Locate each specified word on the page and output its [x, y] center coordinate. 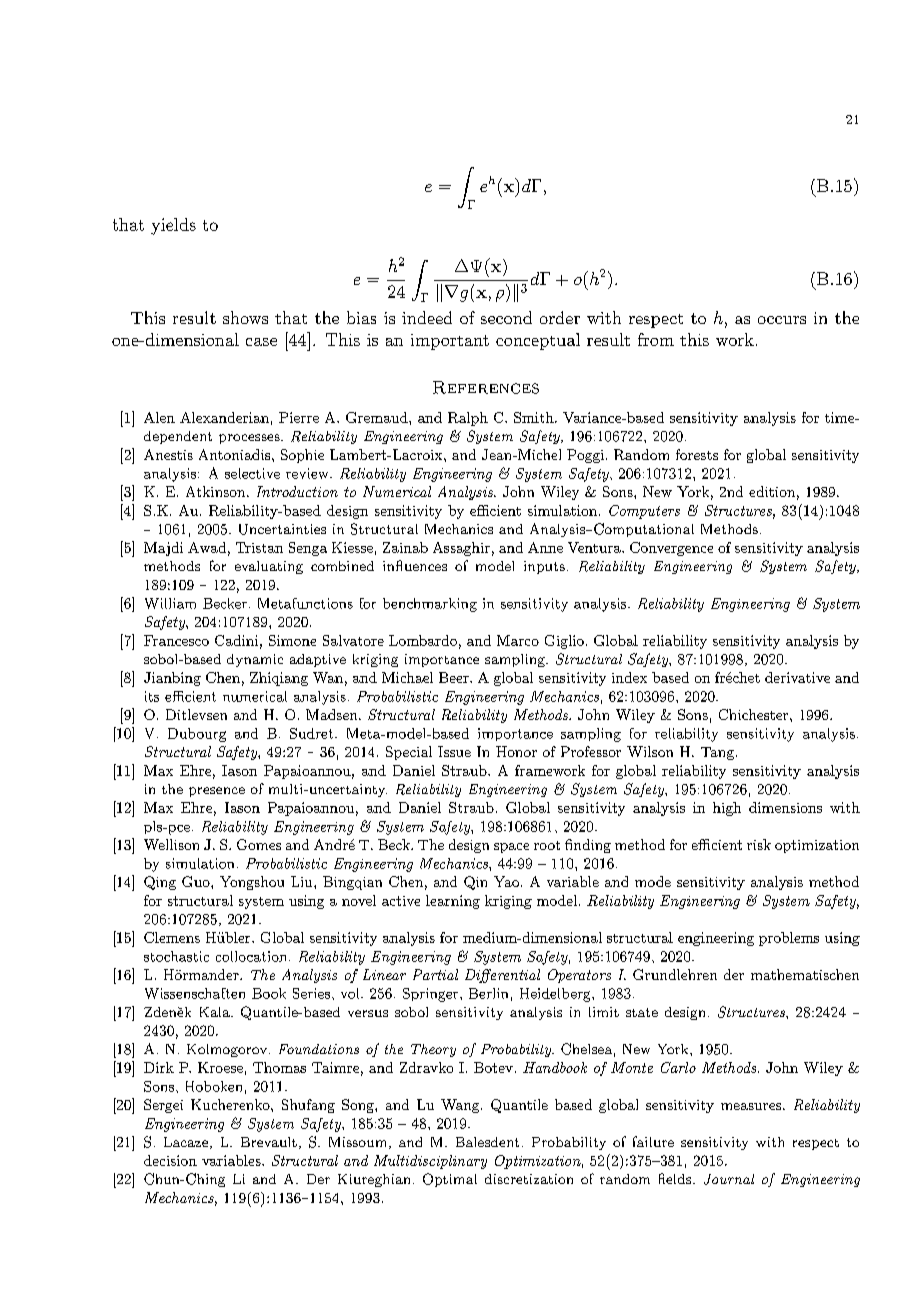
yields [173, 226]
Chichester [755, 714]
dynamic [255, 660]
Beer [455, 677]
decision [170, 1160]
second [506, 317]
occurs [782, 320]
